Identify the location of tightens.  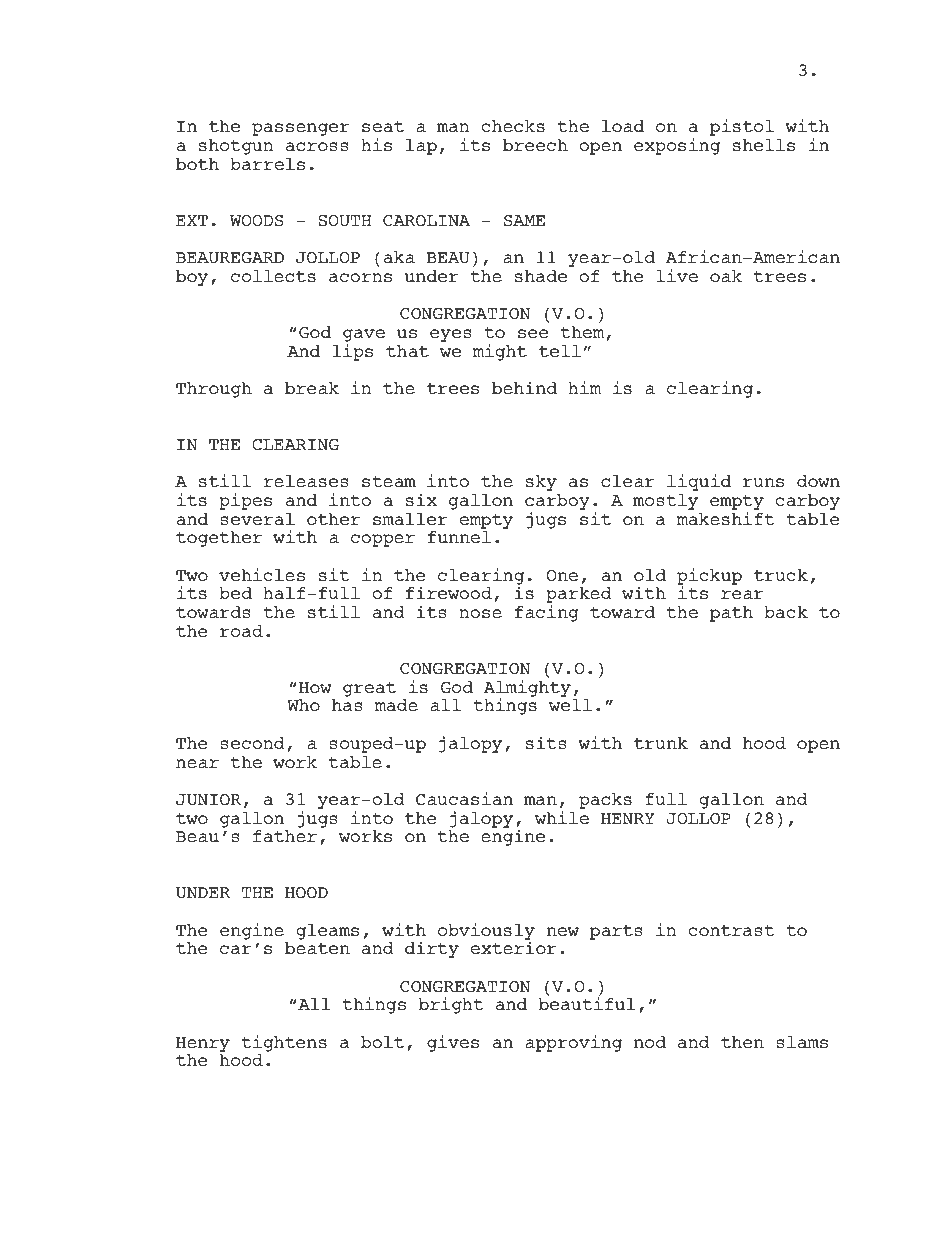
(284, 1043).
